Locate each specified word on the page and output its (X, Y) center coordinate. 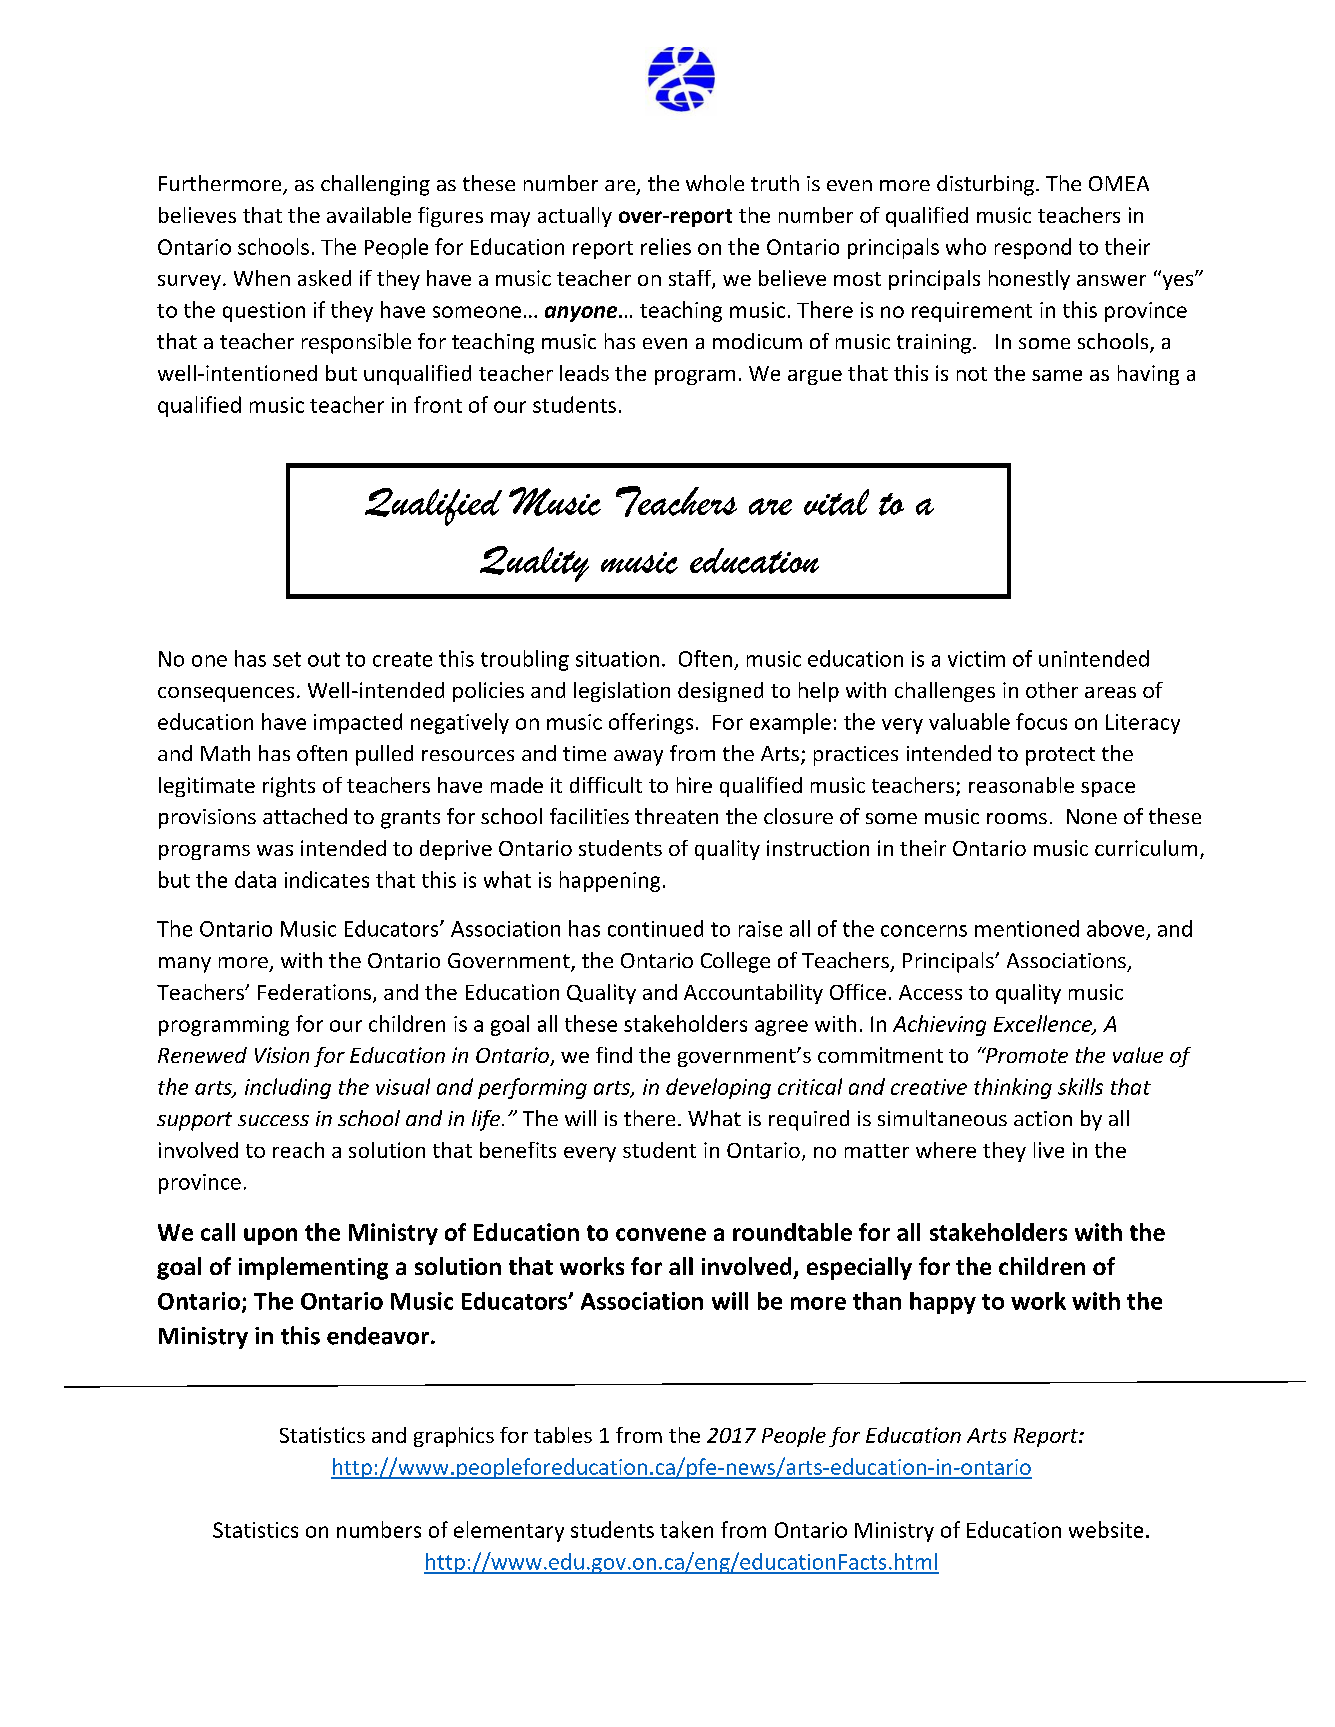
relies (666, 246)
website (1106, 1529)
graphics (454, 1437)
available (369, 215)
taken (686, 1529)
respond (1033, 248)
